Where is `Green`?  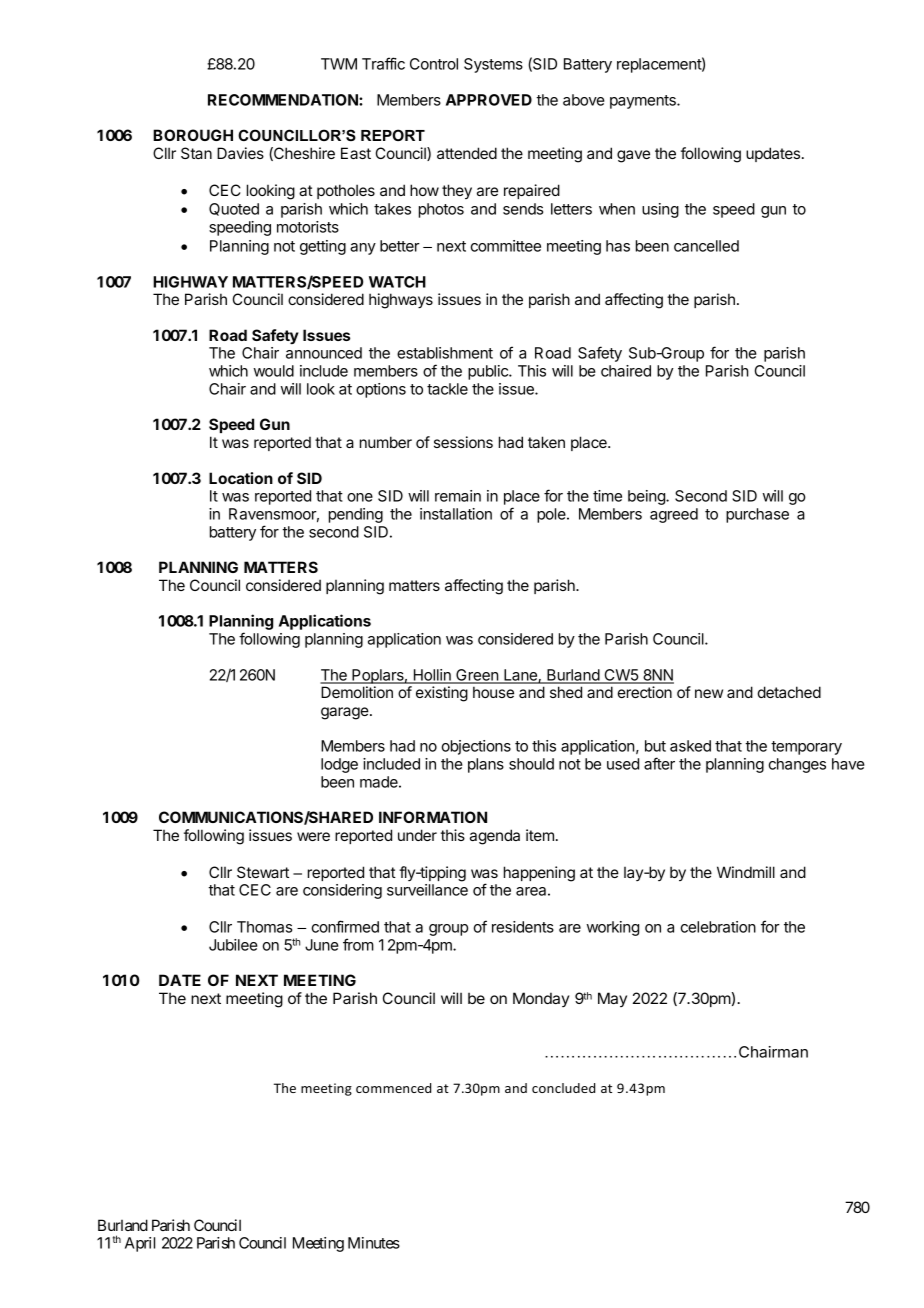 Green is located at coordinates (477, 676).
